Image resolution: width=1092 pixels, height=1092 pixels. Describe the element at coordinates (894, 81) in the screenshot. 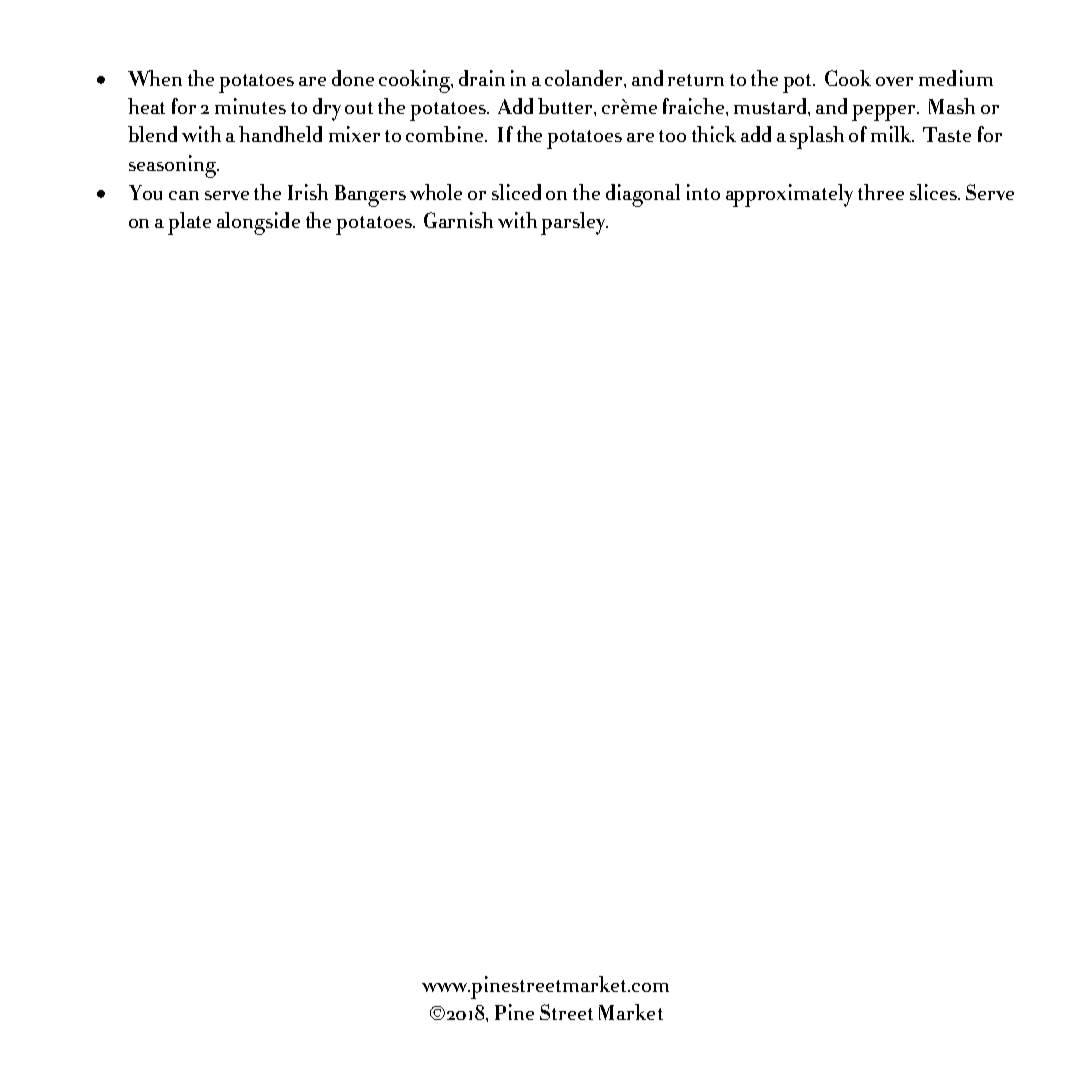

I see `over` at that location.
